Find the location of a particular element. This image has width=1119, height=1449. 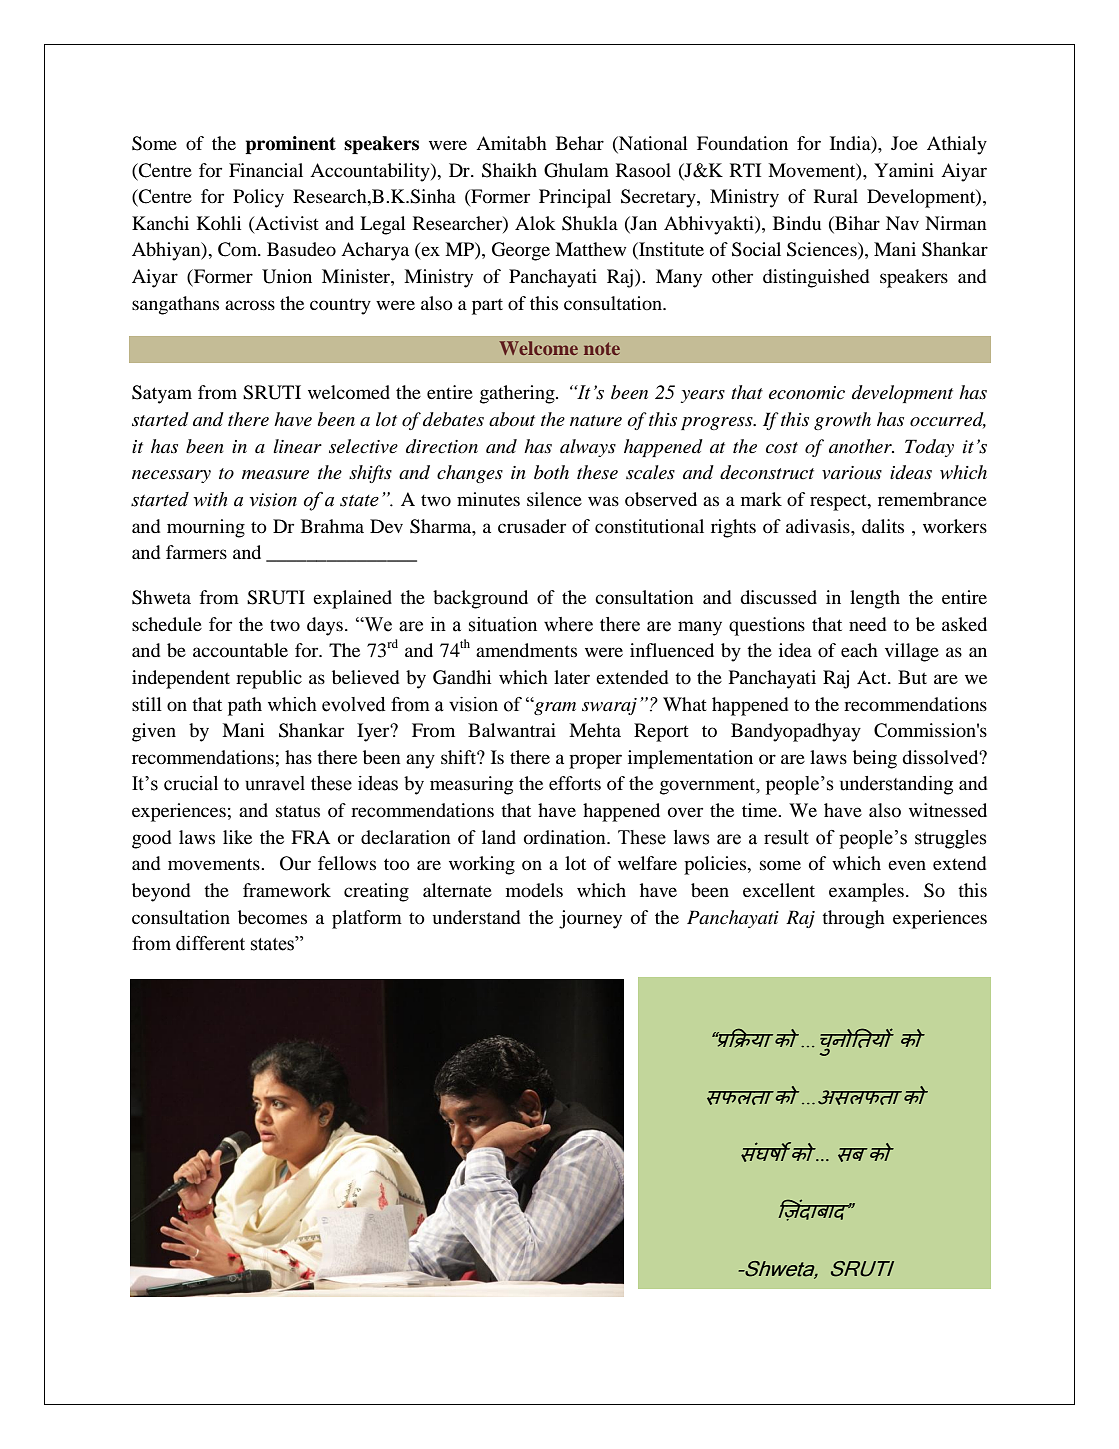

Financial is located at coordinates (266, 170).
